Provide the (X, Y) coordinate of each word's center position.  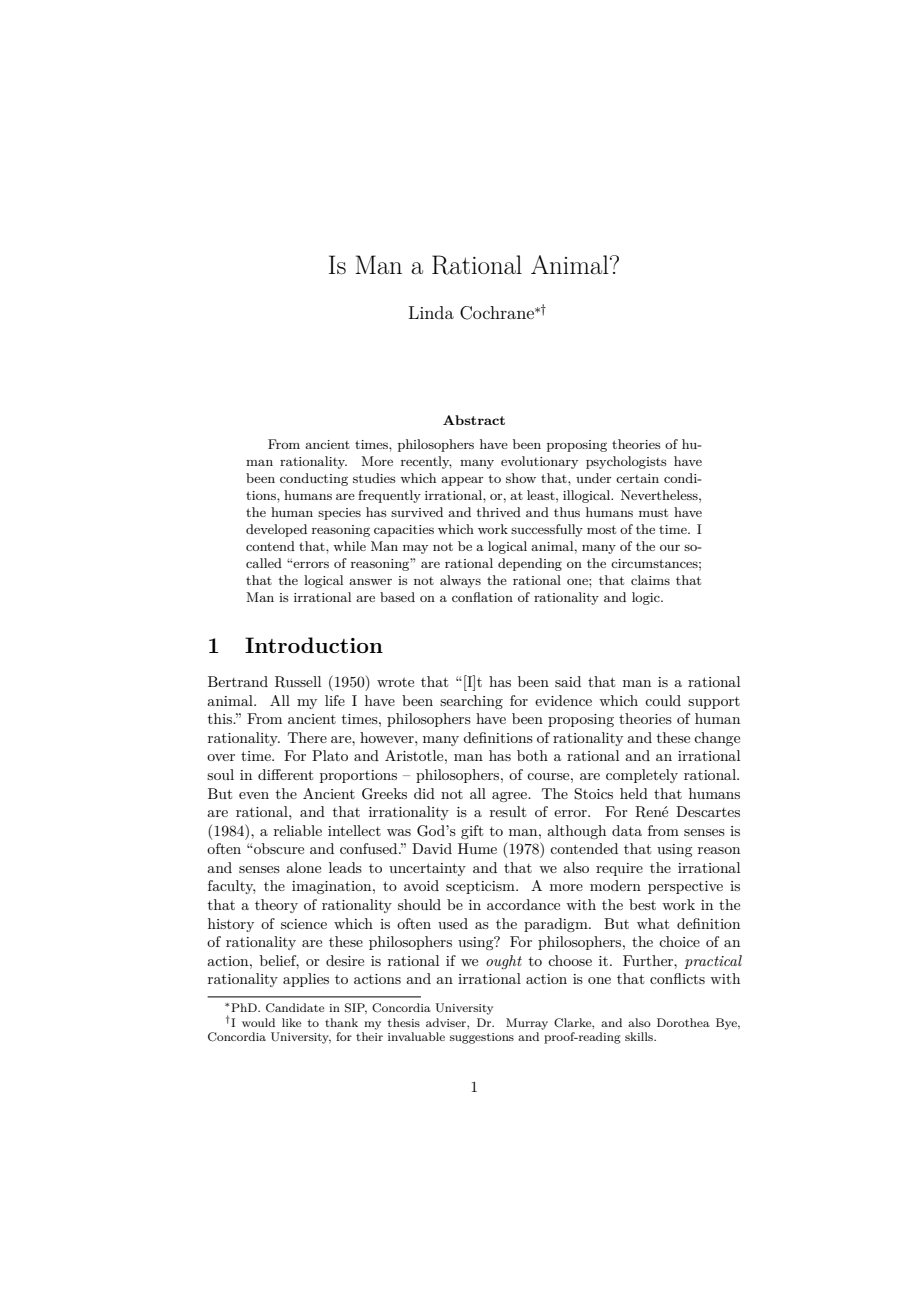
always (460, 581)
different (285, 774)
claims (650, 580)
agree (510, 797)
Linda (431, 312)
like (291, 1022)
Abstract (474, 420)
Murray (527, 1024)
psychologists (626, 462)
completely (642, 776)
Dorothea (683, 1022)
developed (276, 530)
